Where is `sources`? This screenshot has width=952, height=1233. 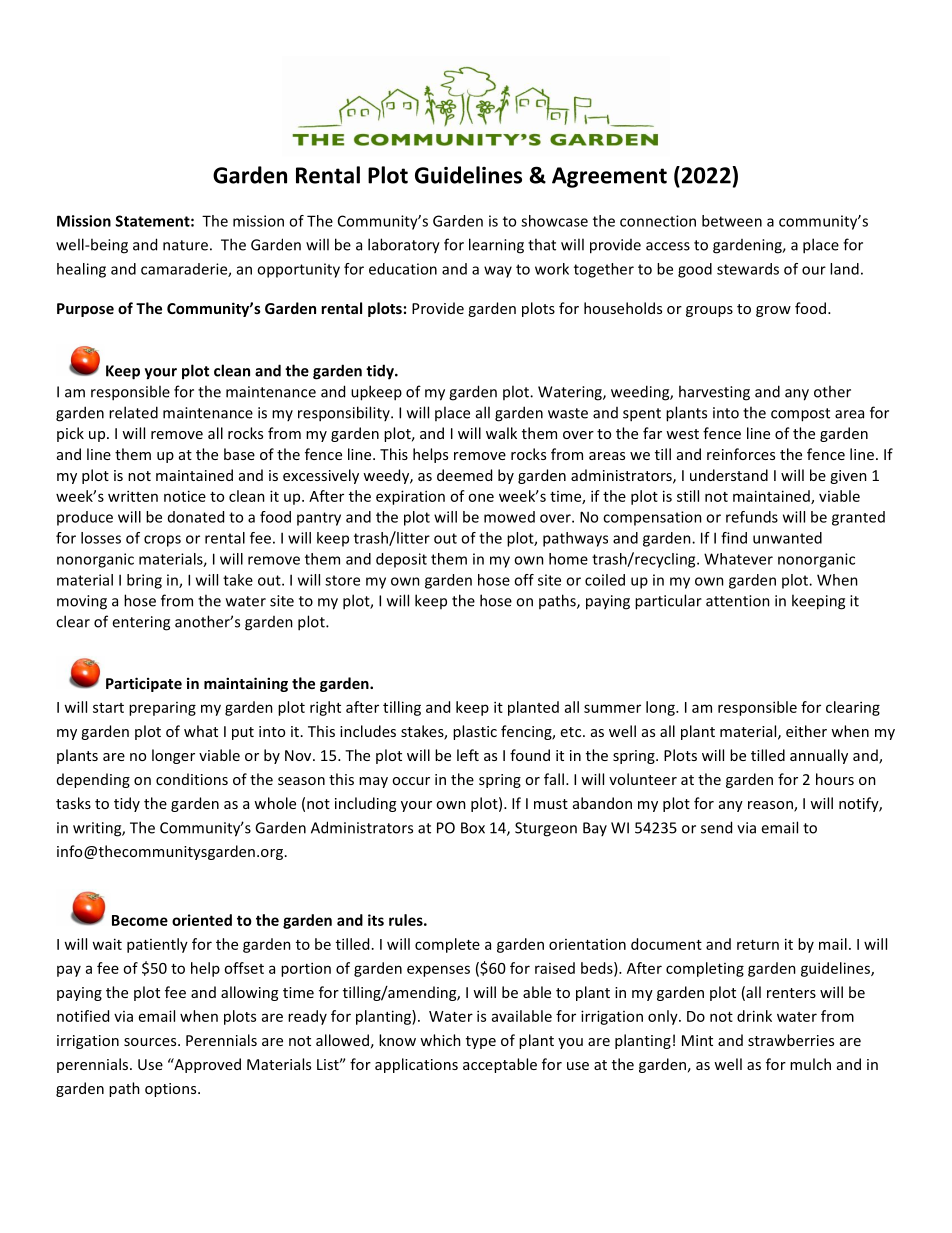
sources is located at coordinates (151, 1042).
